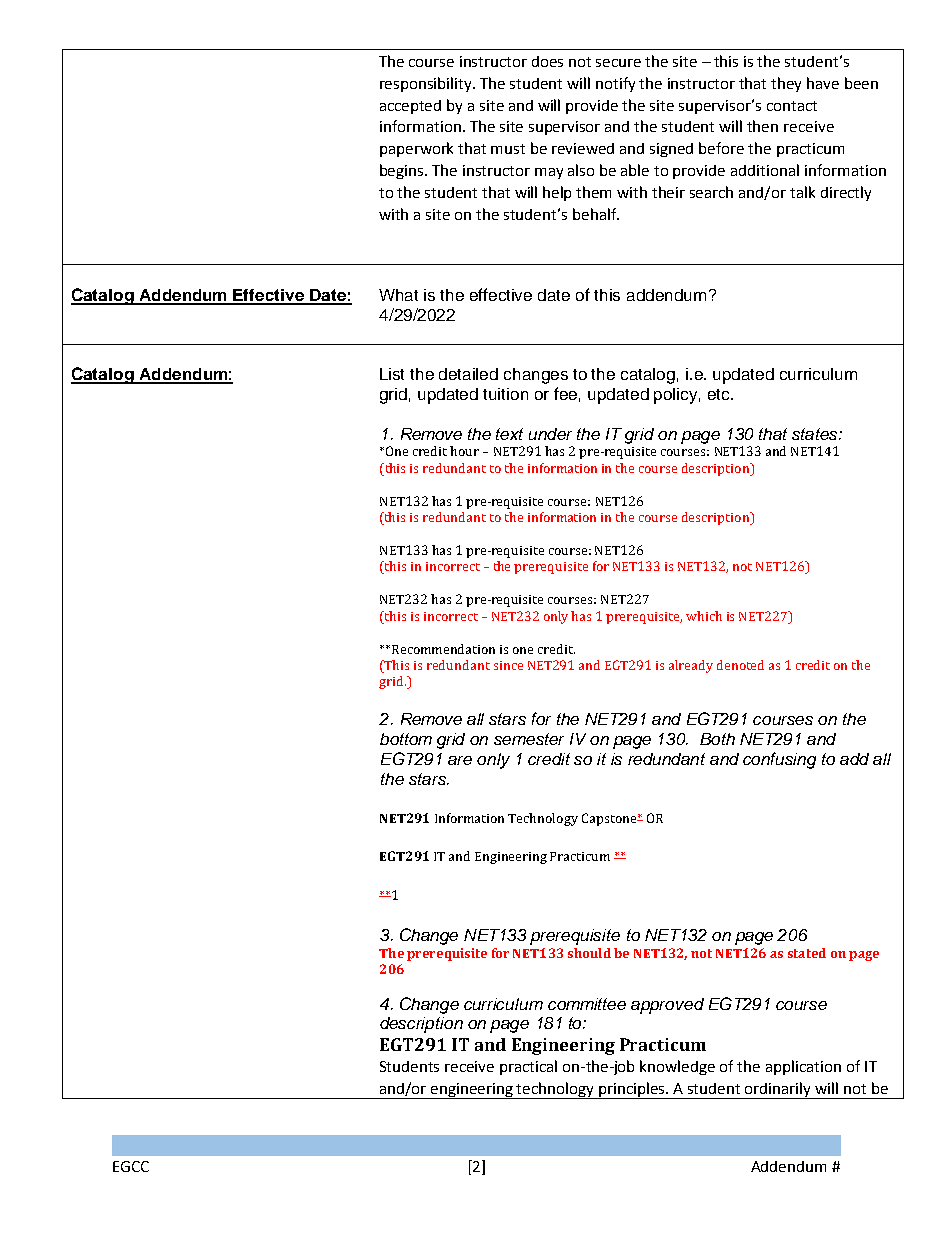 This screenshot has width=952, height=1233. I want to click on Both, so click(717, 739).
